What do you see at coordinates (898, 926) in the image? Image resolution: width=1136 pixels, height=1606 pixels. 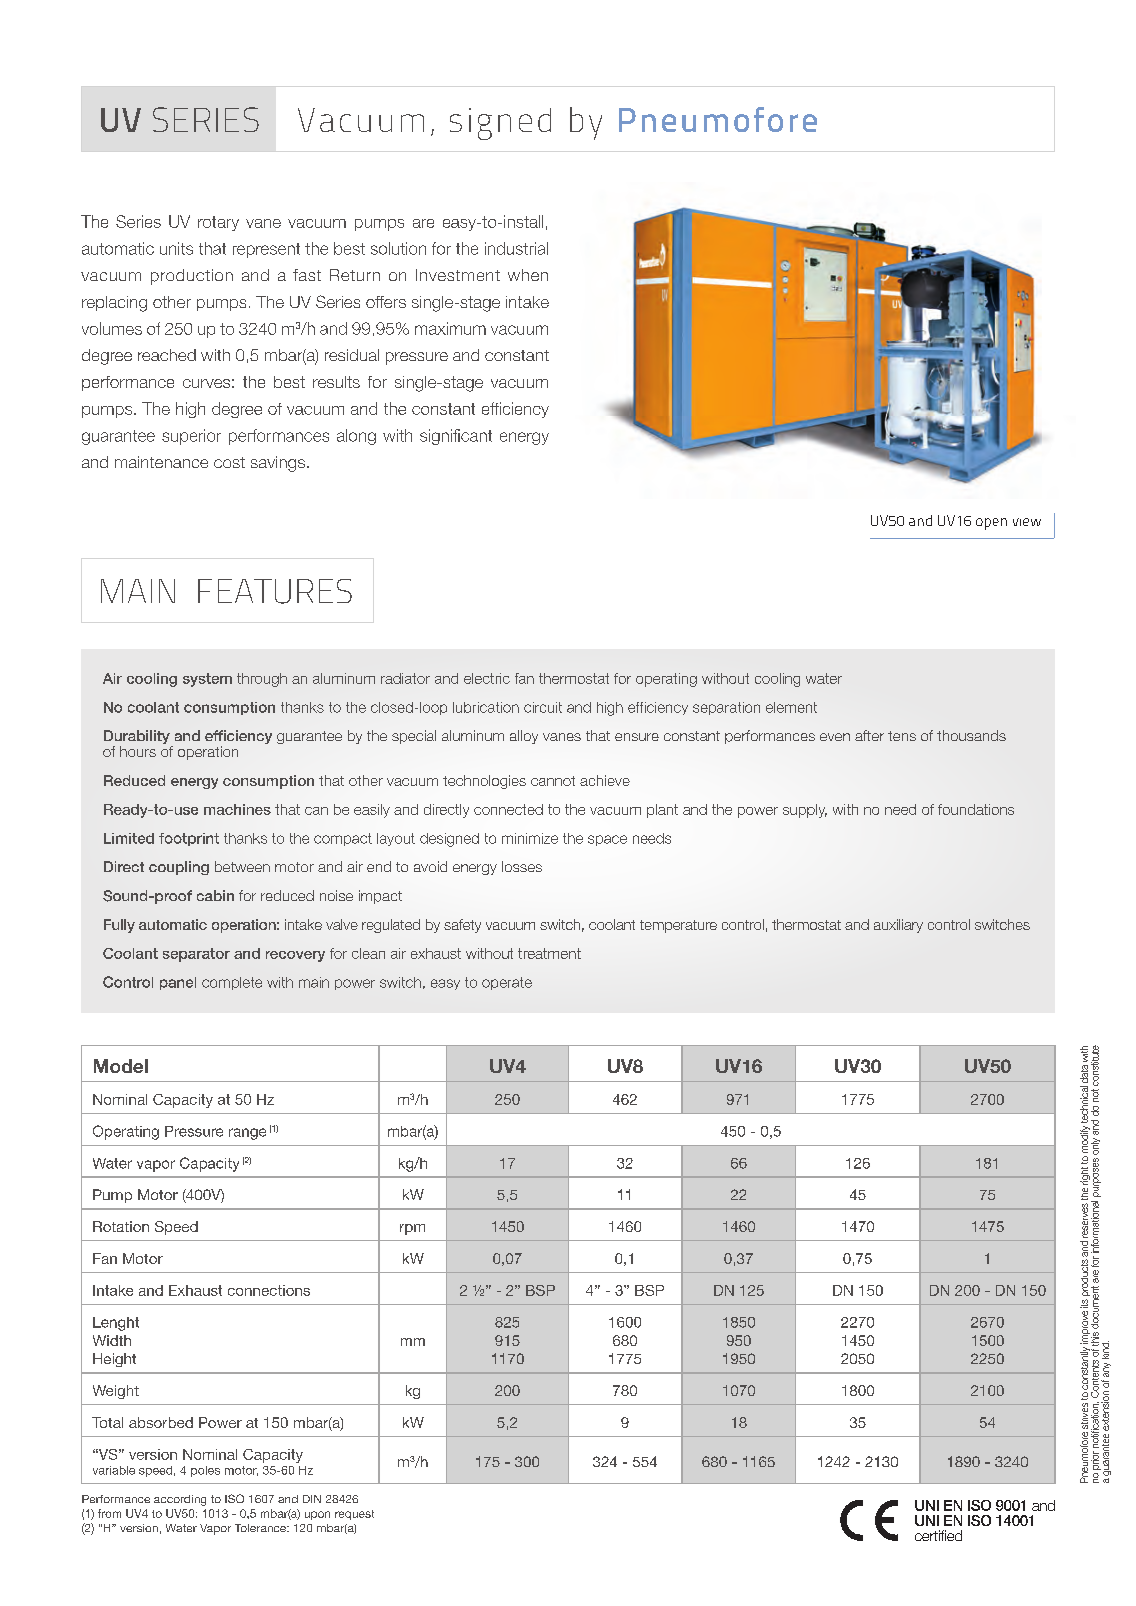 I see `auxiliary` at bounding box center [898, 926].
